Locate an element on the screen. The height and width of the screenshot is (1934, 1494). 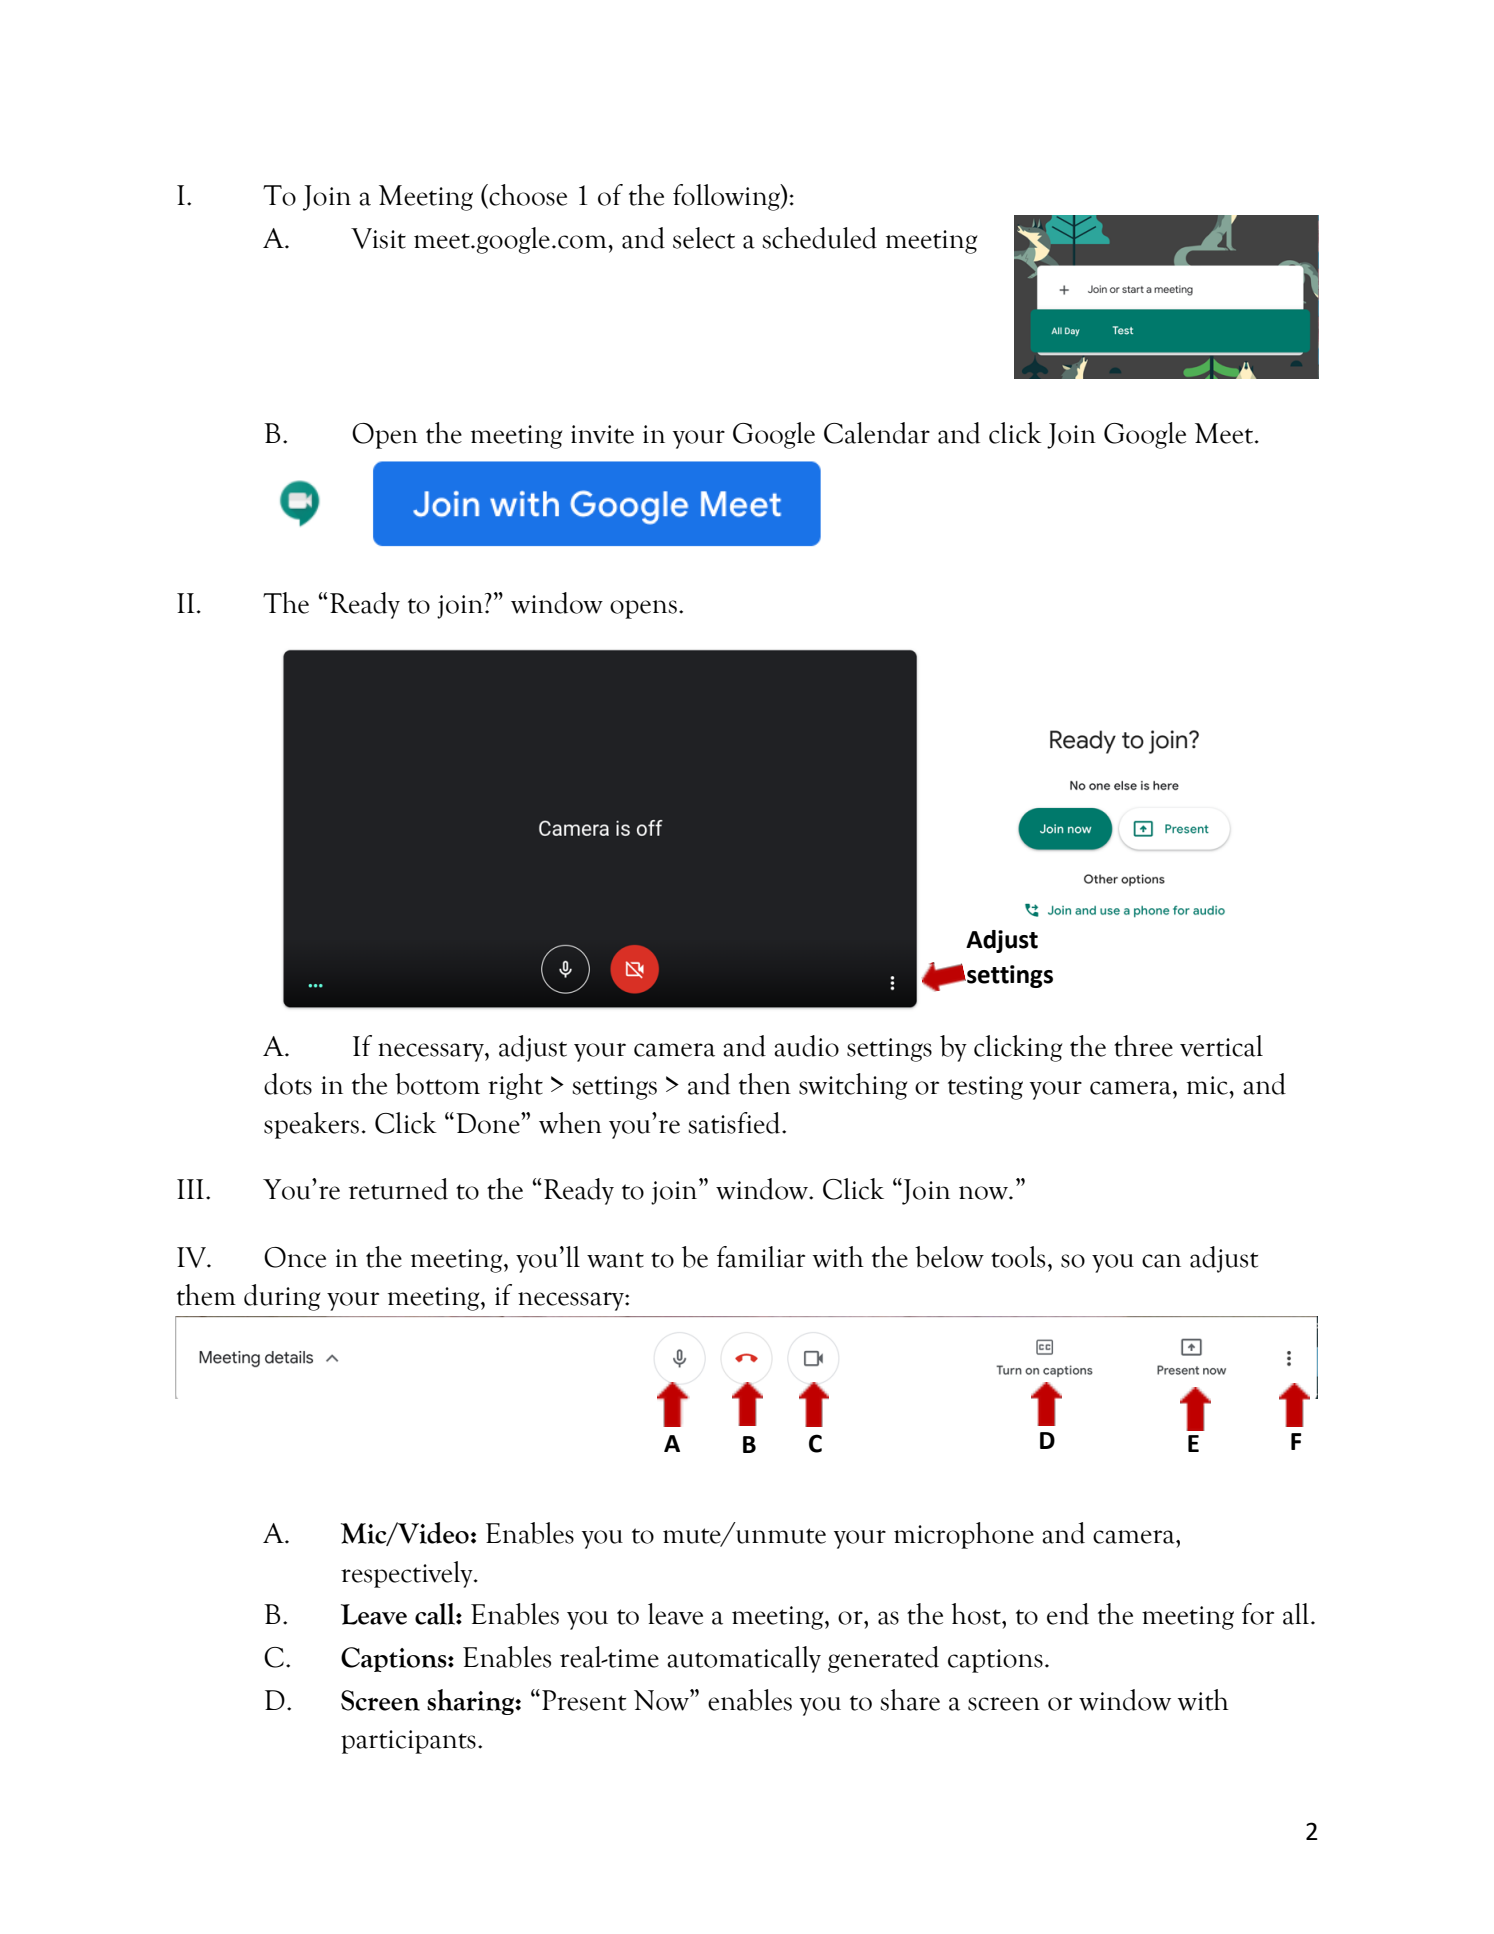
can is located at coordinates (1161, 1261).
